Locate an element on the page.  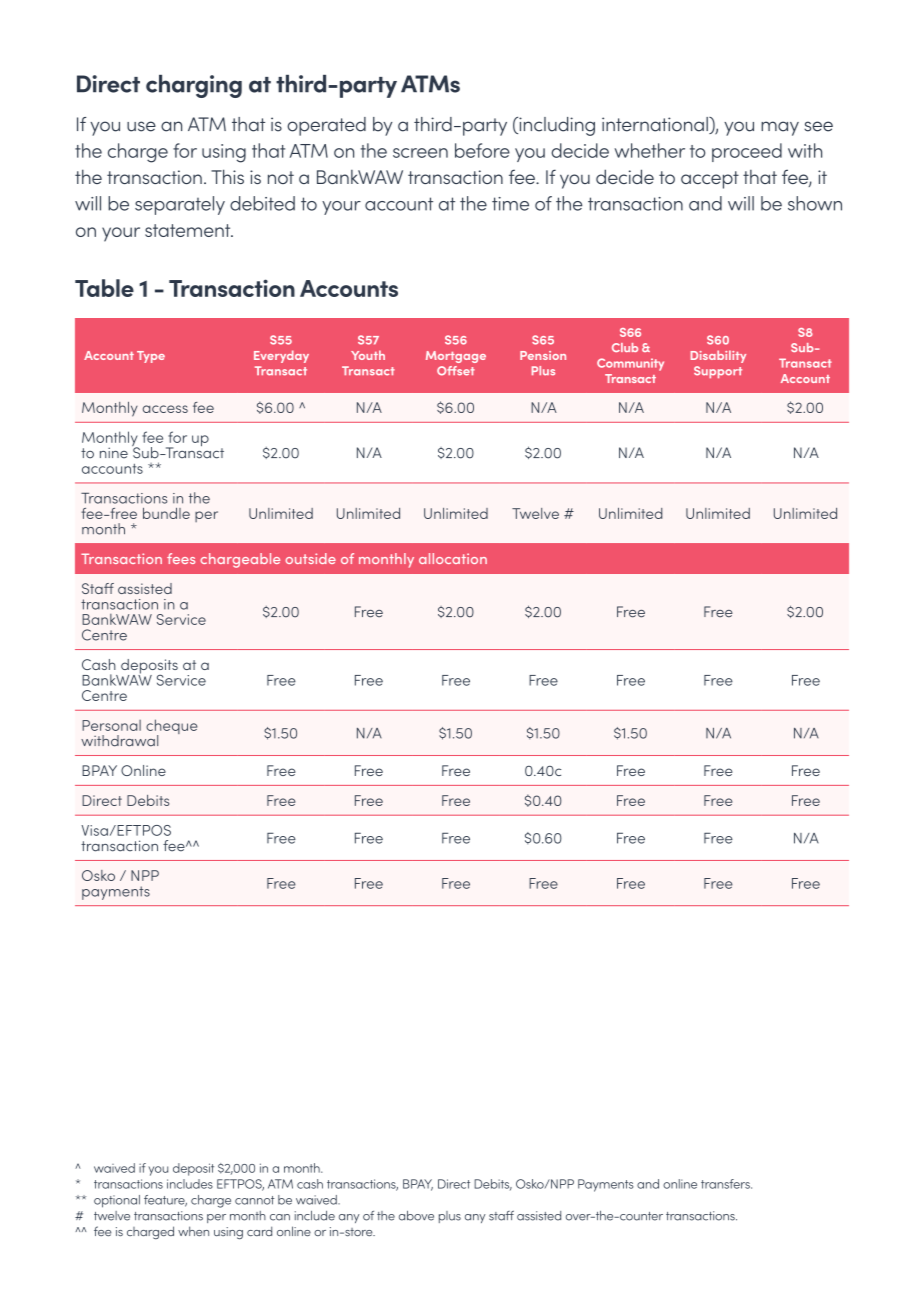
Disability is located at coordinates (718, 356).
